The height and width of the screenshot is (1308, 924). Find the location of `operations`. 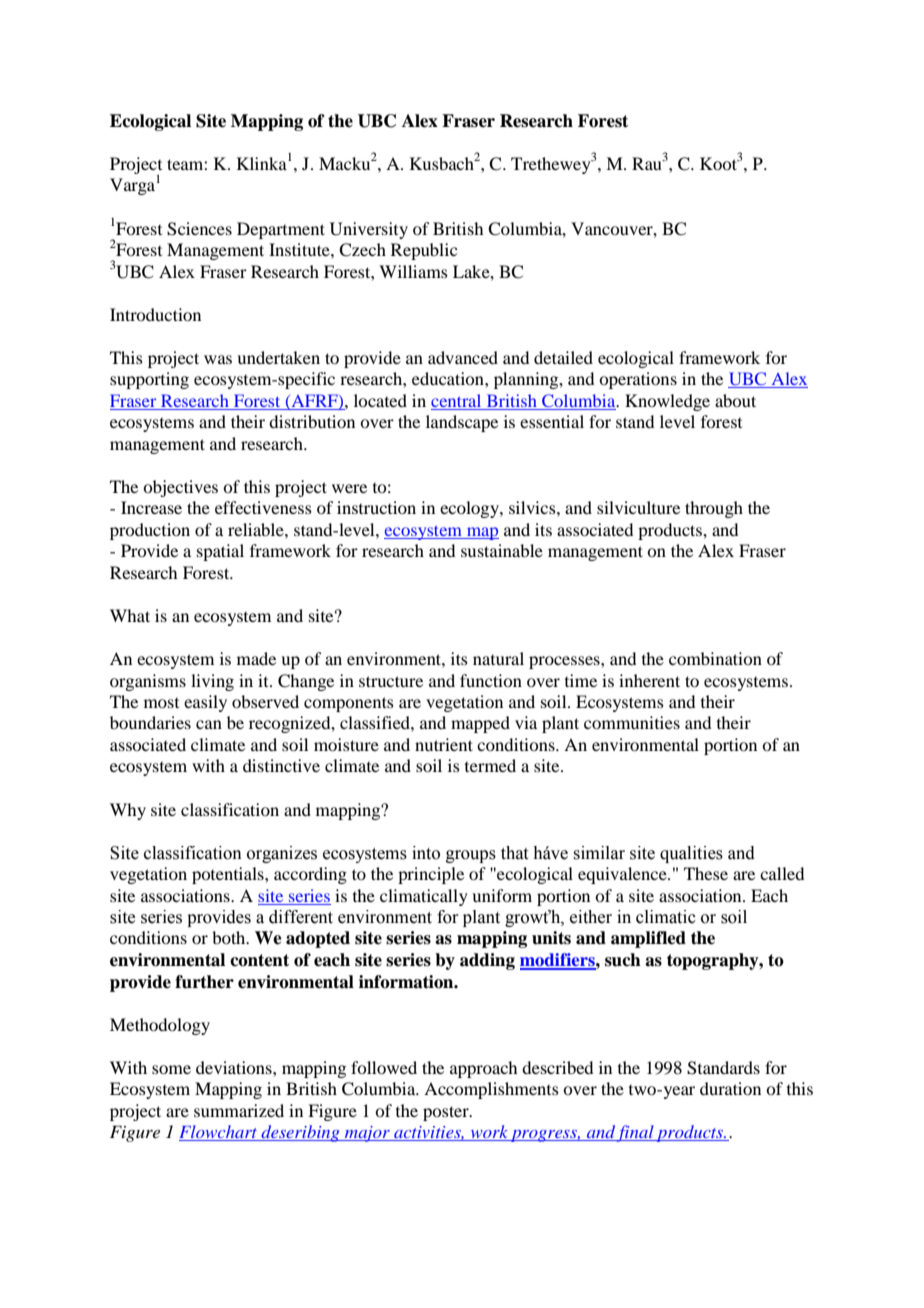

operations is located at coordinates (638, 380).
